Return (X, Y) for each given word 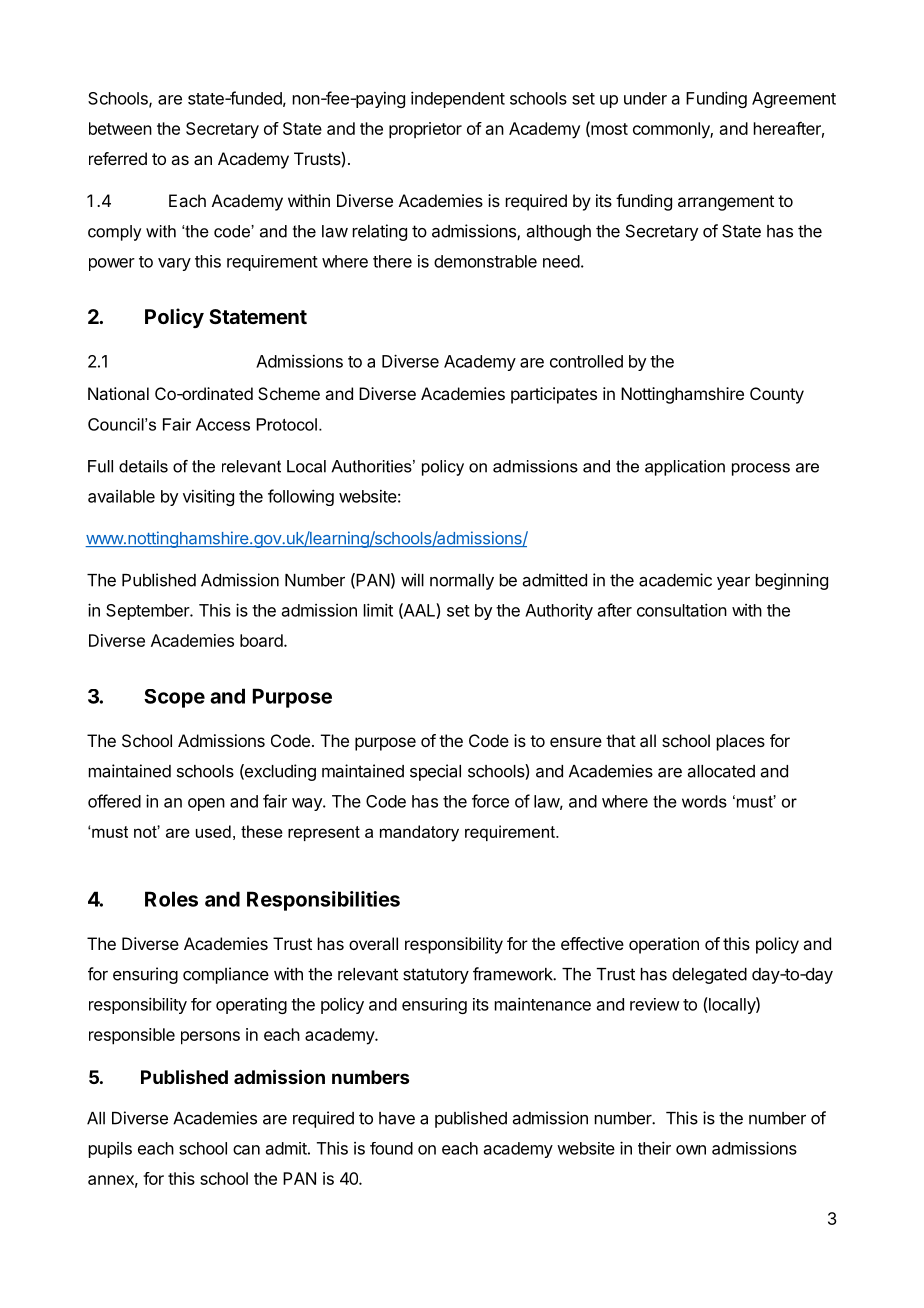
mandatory (419, 833)
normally (462, 582)
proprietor (425, 130)
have (397, 1118)
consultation (682, 610)
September (148, 612)
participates (554, 395)
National (118, 393)
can (246, 1150)
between (120, 128)
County (777, 395)
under (645, 98)
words (704, 801)
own (691, 1150)
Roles (171, 899)
